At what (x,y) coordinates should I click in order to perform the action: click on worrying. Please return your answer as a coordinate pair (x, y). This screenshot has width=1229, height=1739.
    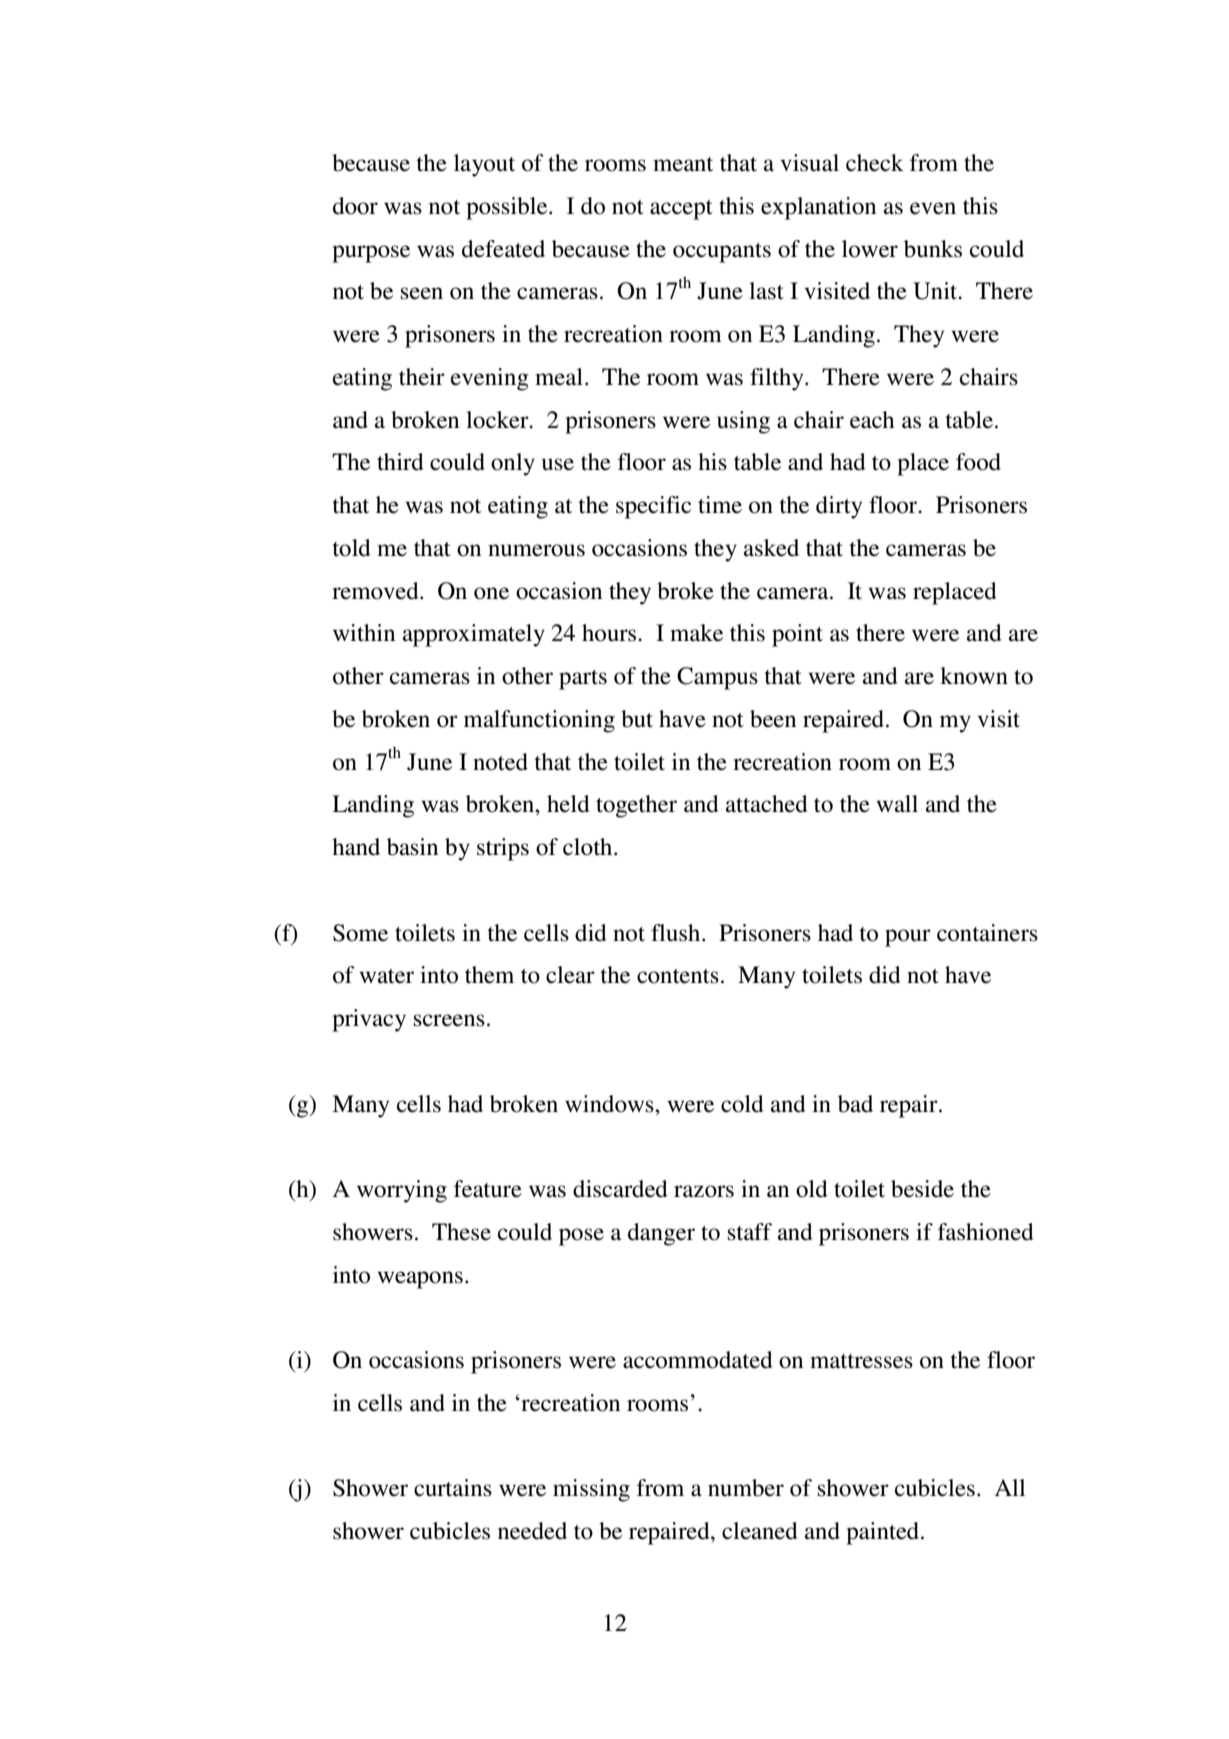
    Looking at the image, I should click on (402, 1191).
